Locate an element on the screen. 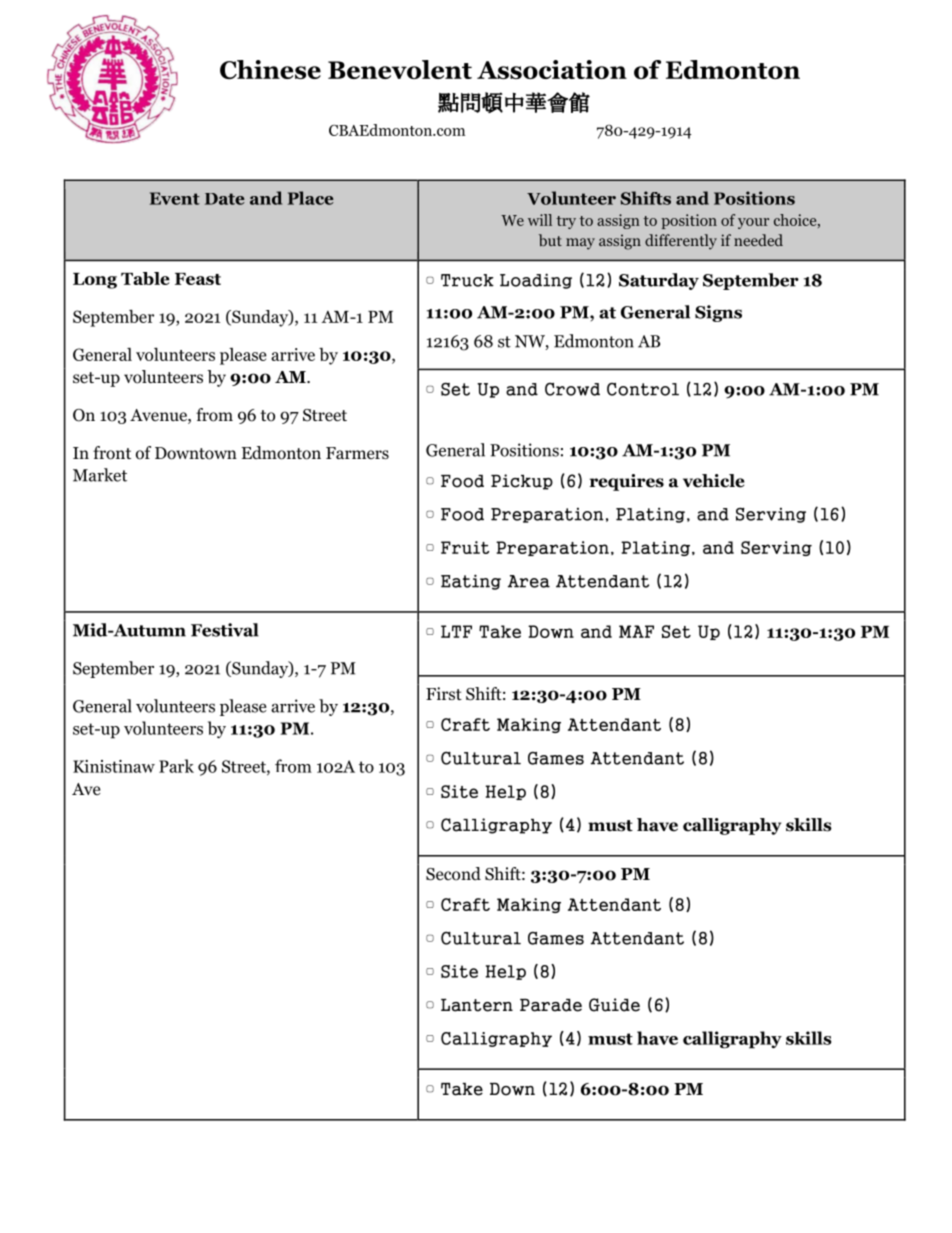  Association is located at coordinates (552, 69).
